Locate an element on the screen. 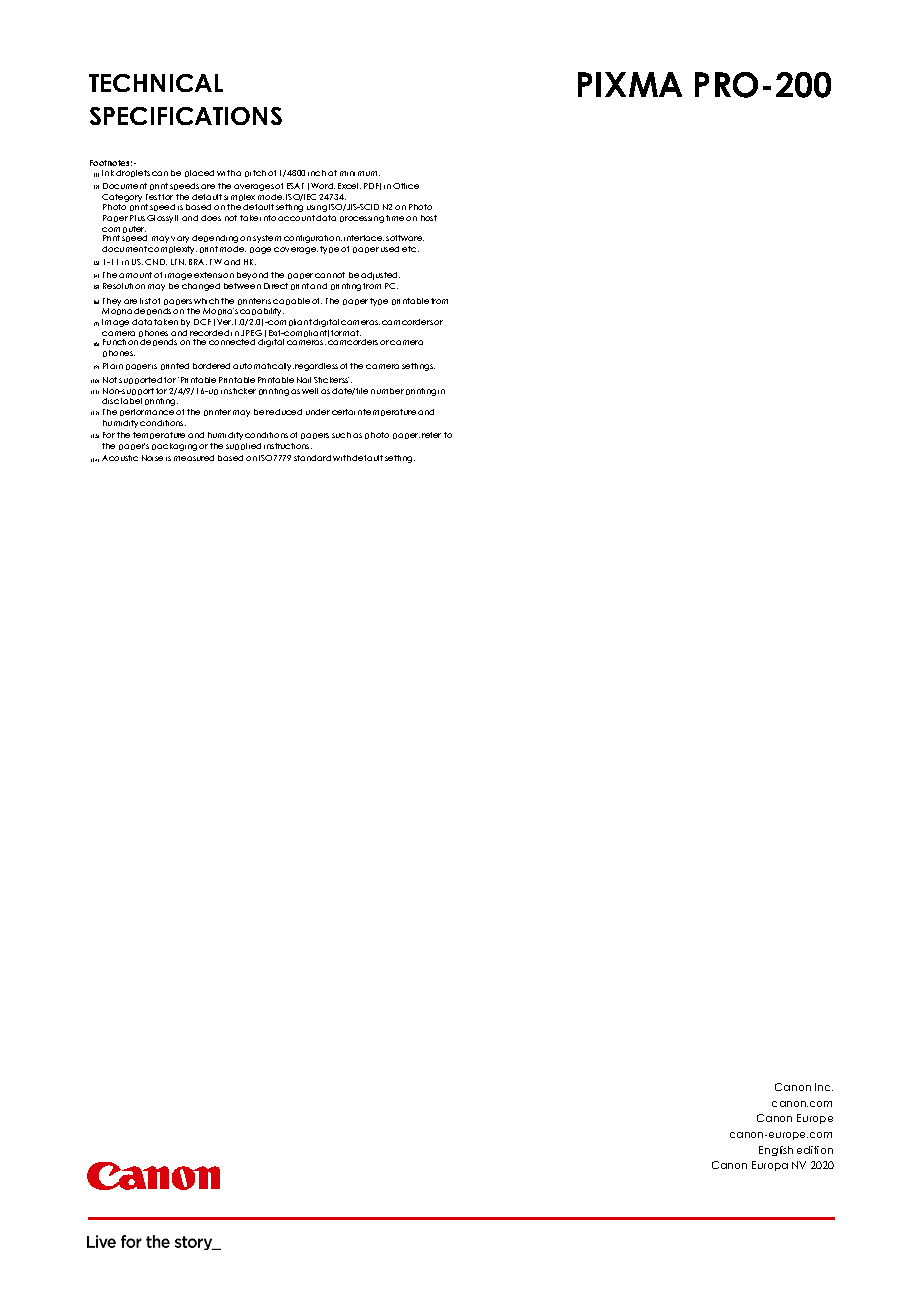 This screenshot has width=924, height=1307. Europa is located at coordinates (770, 1166).
